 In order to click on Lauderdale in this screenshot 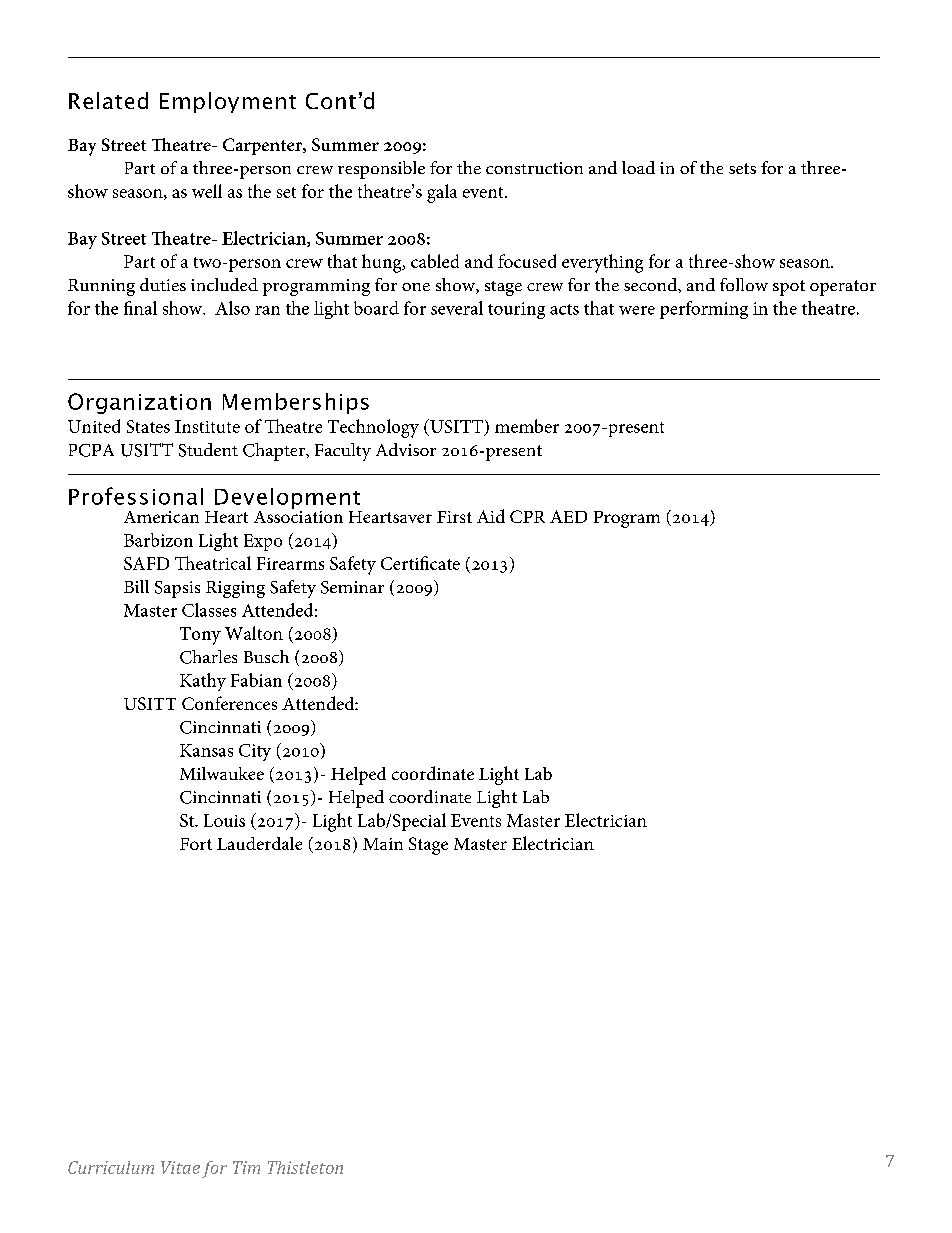, I will do `click(259, 843)`.
